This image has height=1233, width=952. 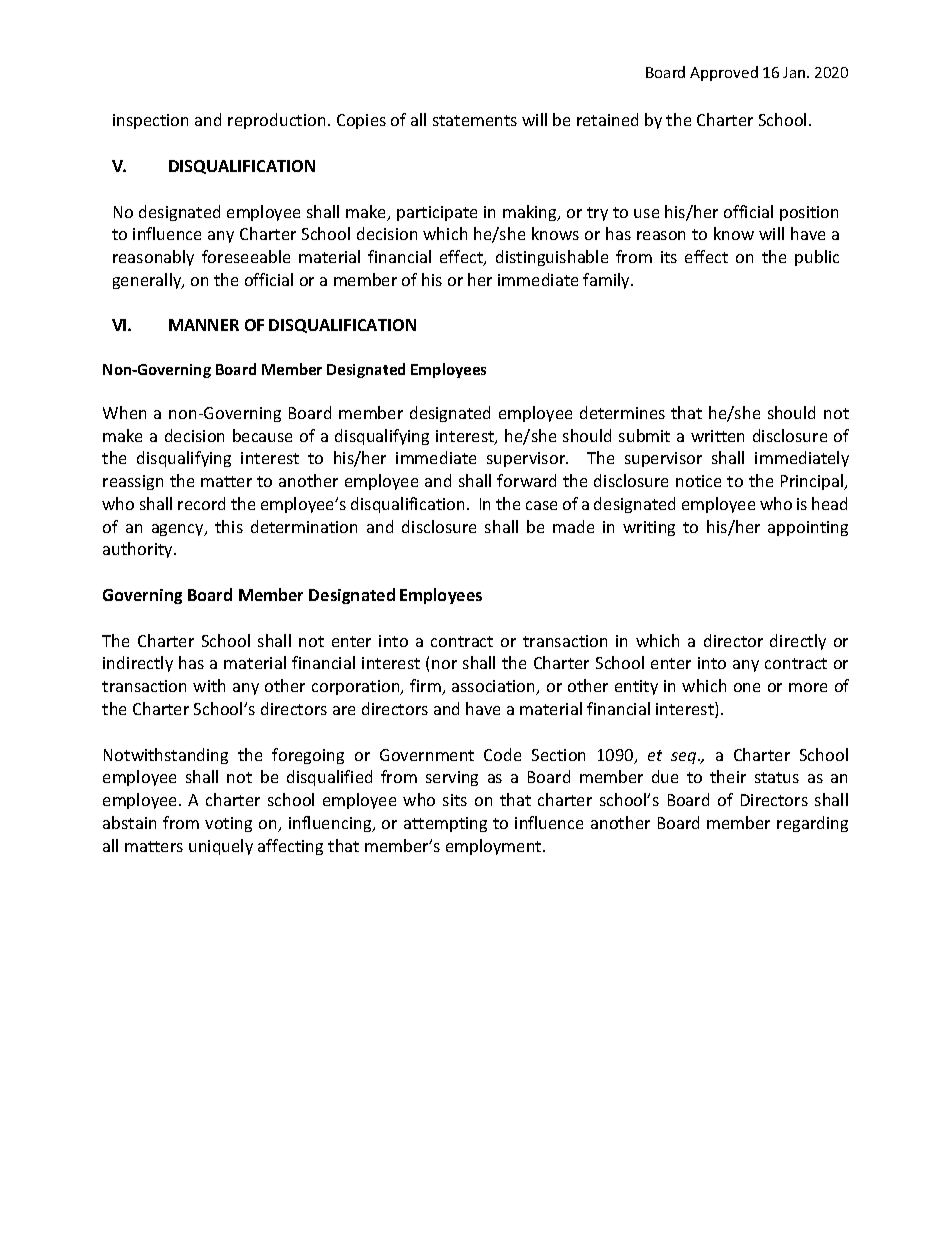 I want to click on inspection, so click(x=150, y=121).
